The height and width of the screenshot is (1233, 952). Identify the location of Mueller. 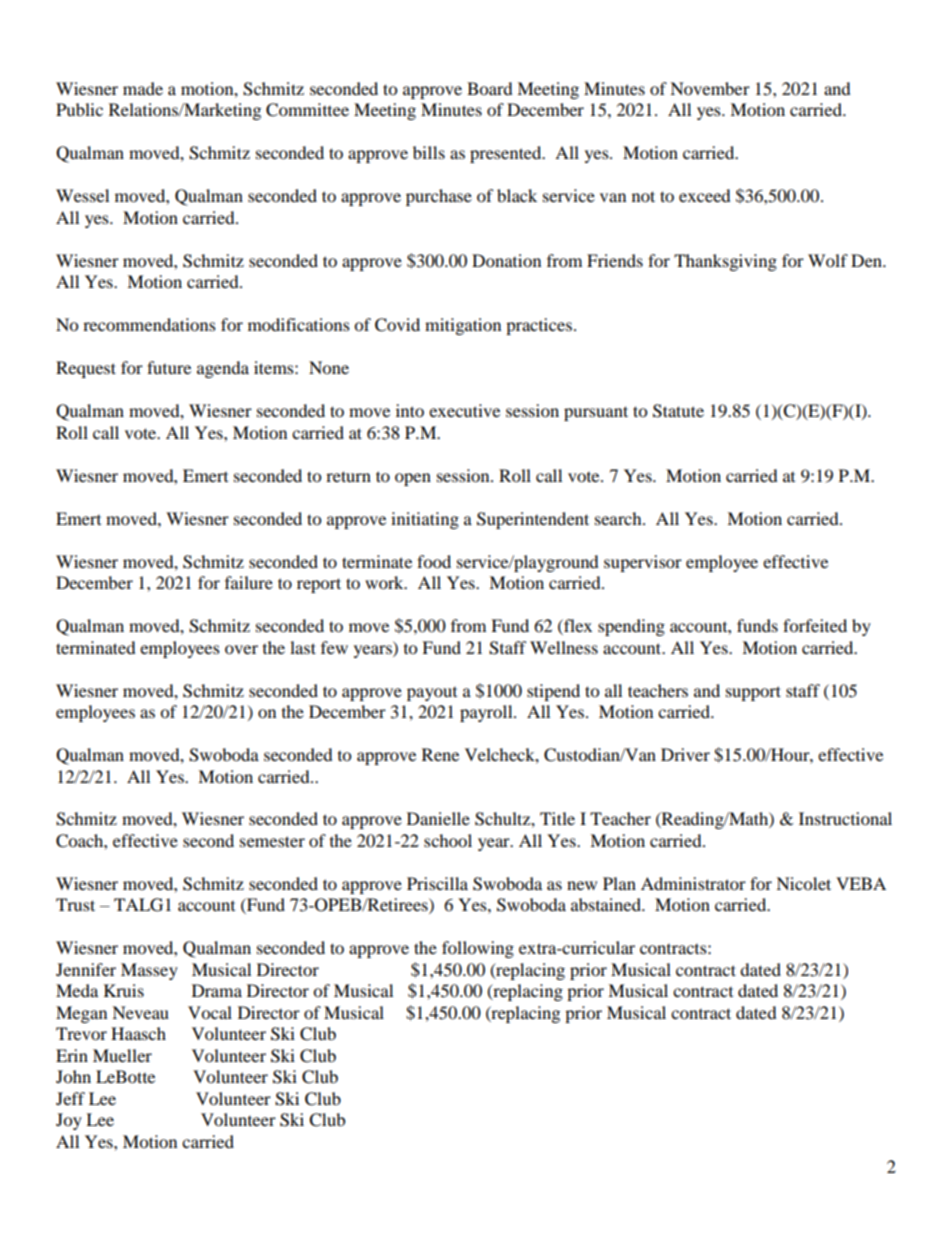
(122, 1055).
